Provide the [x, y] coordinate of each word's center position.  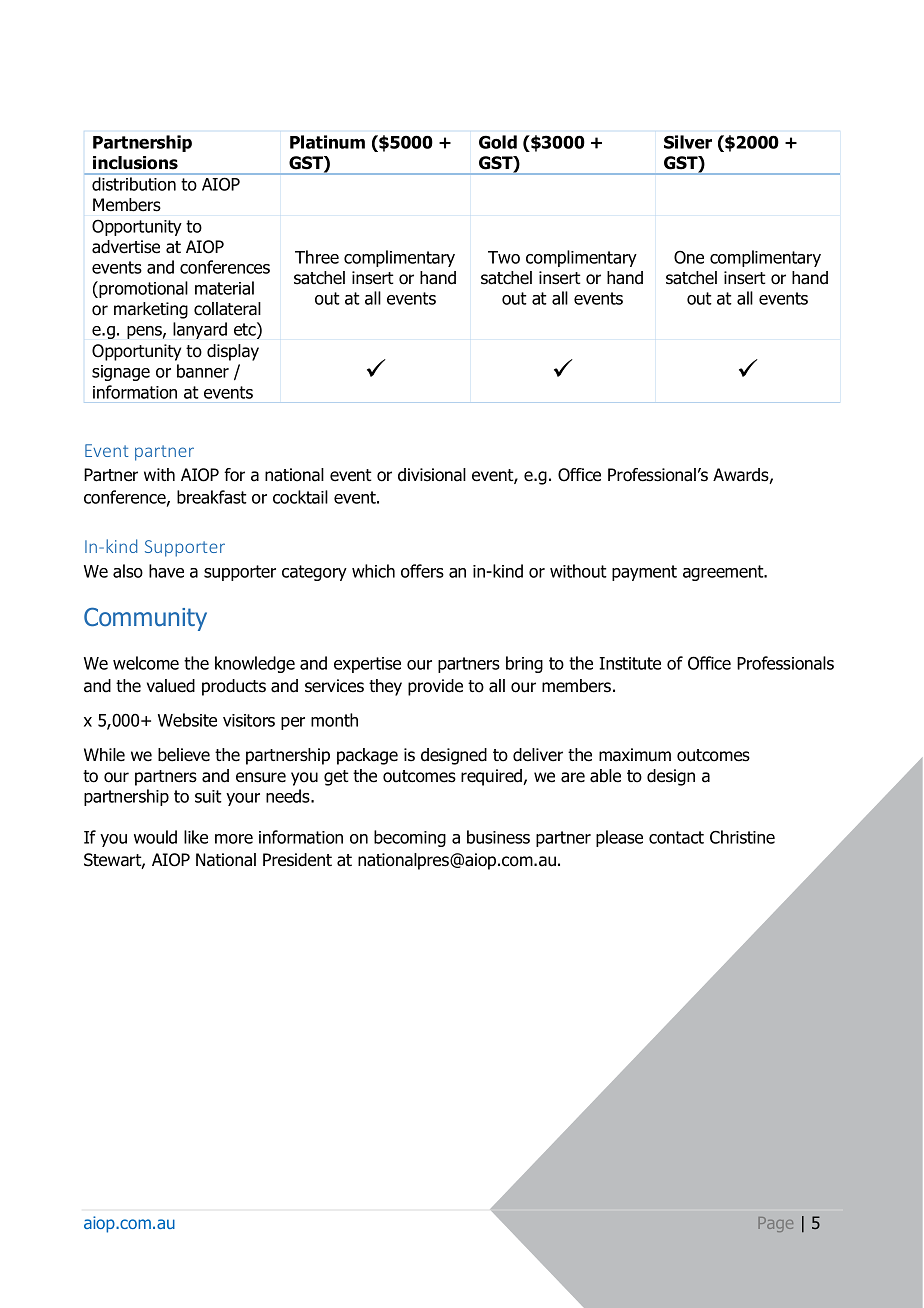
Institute [630, 663]
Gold [498, 142]
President [297, 860]
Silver [688, 142]
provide [435, 687]
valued [171, 686]
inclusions [135, 163]
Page [776, 1224]
